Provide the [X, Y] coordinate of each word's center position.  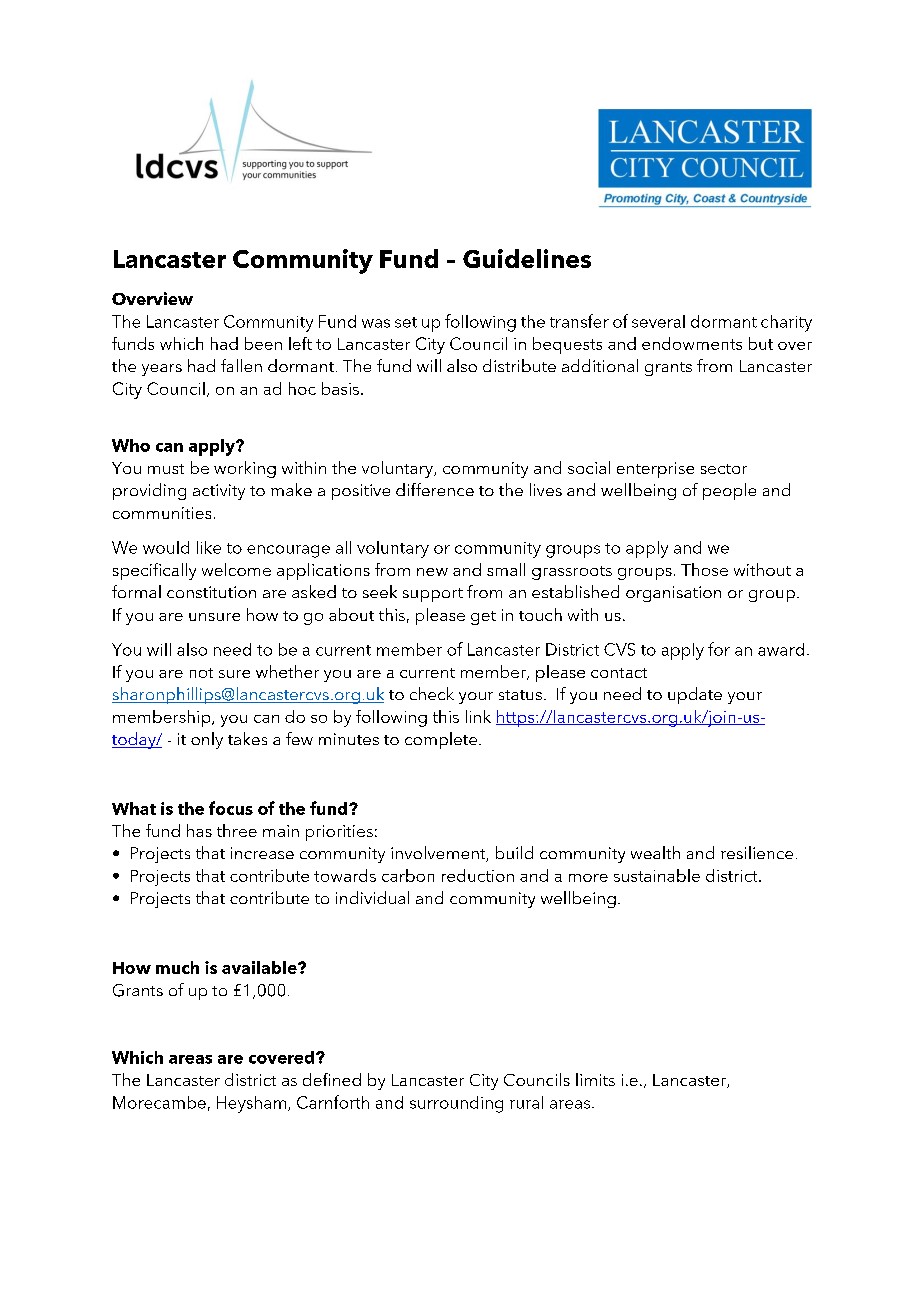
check [432, 693]
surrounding [456, 1104]
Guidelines [527, 258]
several [658, 321]
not [201, 673]
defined [332, 1079]
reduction [478, 875]
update [695, 695]
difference [435, 489]
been [263, 343]
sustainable [657, 875]
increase [262, 853]
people [729, 491]
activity [219, 492]
